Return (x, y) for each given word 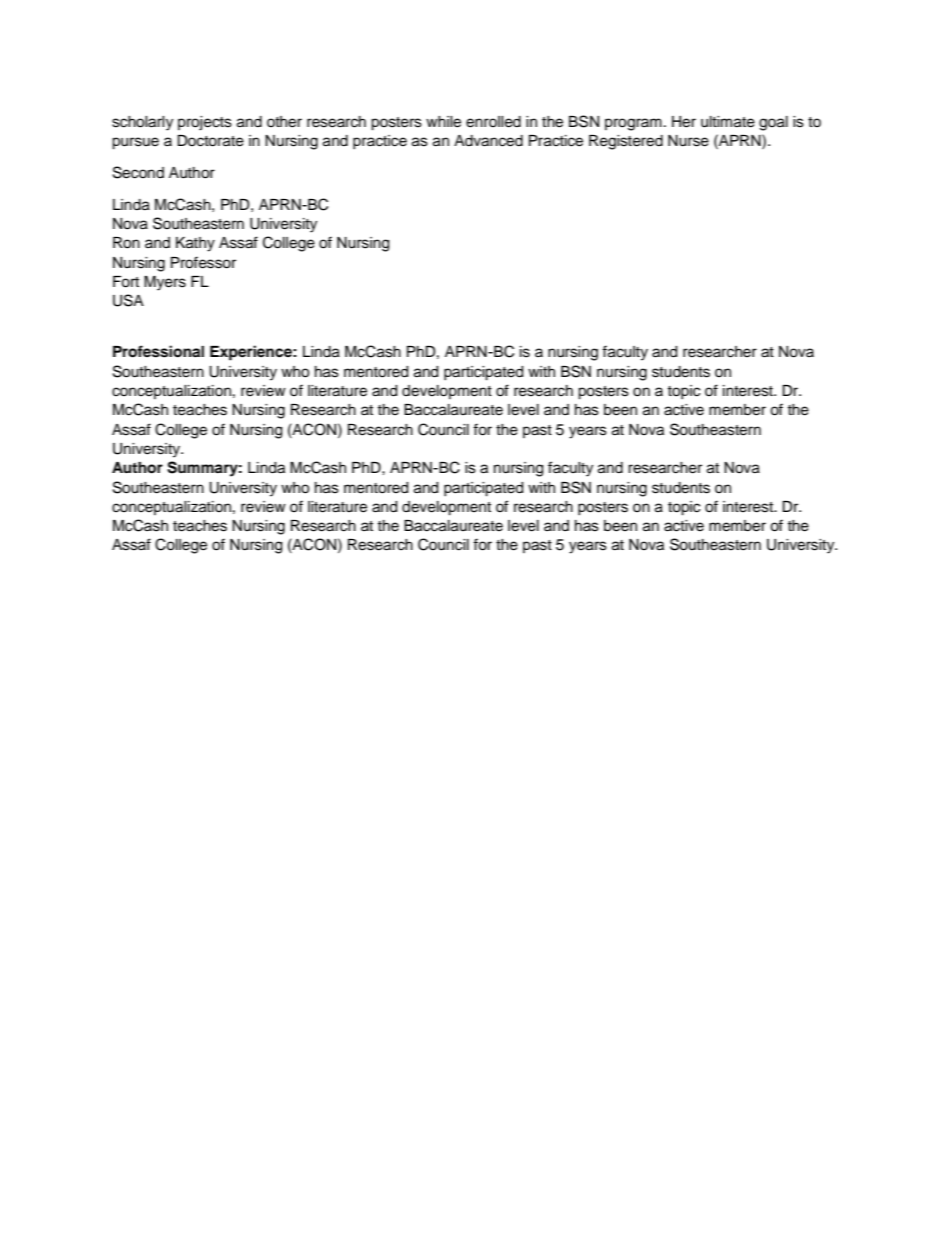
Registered (626, 142)
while (443, 122)
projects (205, 123)
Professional (158, 351)
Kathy (195, 244)
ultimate (728, 122)
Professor (203, 262)
